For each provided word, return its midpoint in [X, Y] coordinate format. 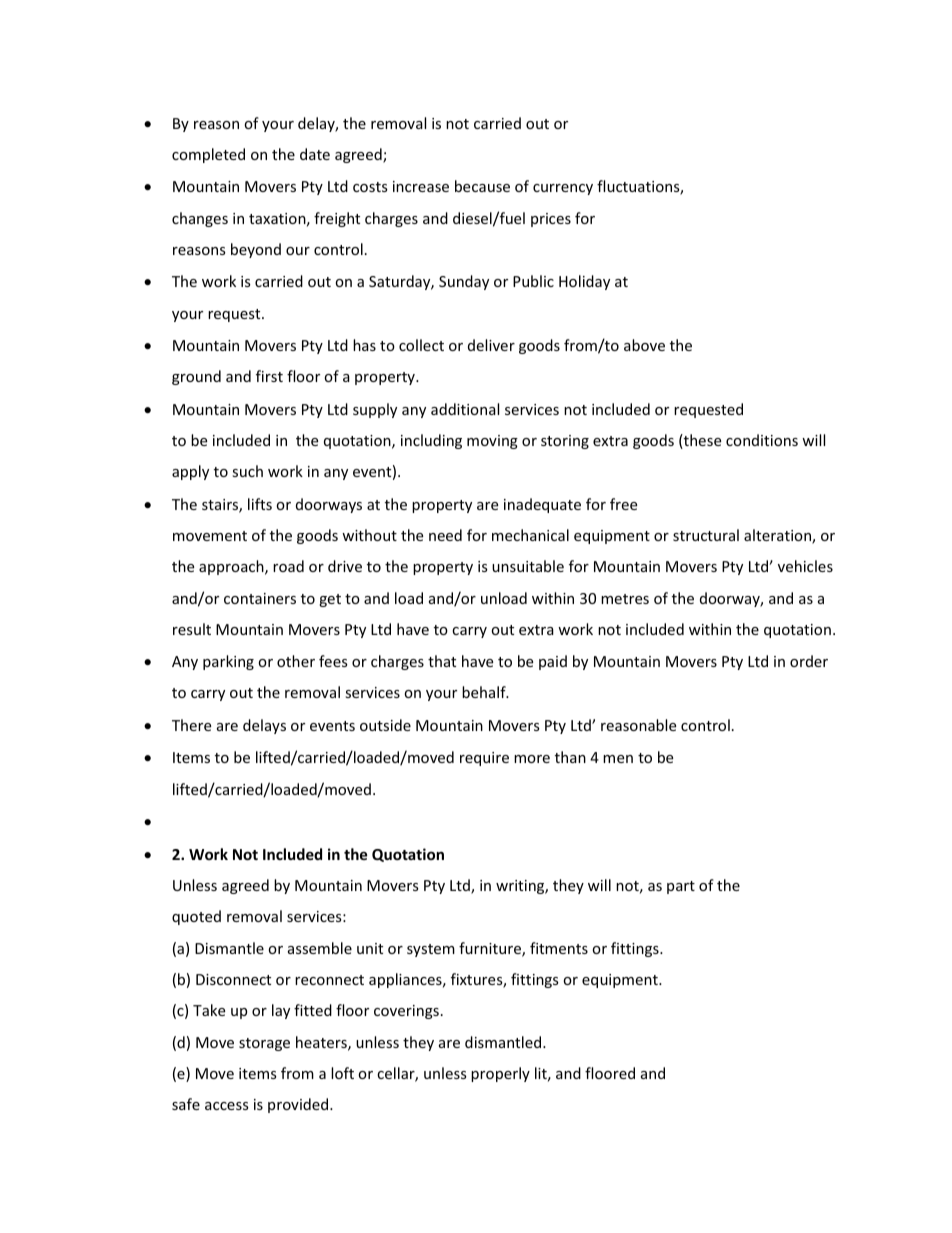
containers [260, 598]
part [681, 887]
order [809, 661]
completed [208, 155]
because [482, 186]
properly [500, 1074]
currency [563, 189]
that [442, 661]
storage [264, 1044]
